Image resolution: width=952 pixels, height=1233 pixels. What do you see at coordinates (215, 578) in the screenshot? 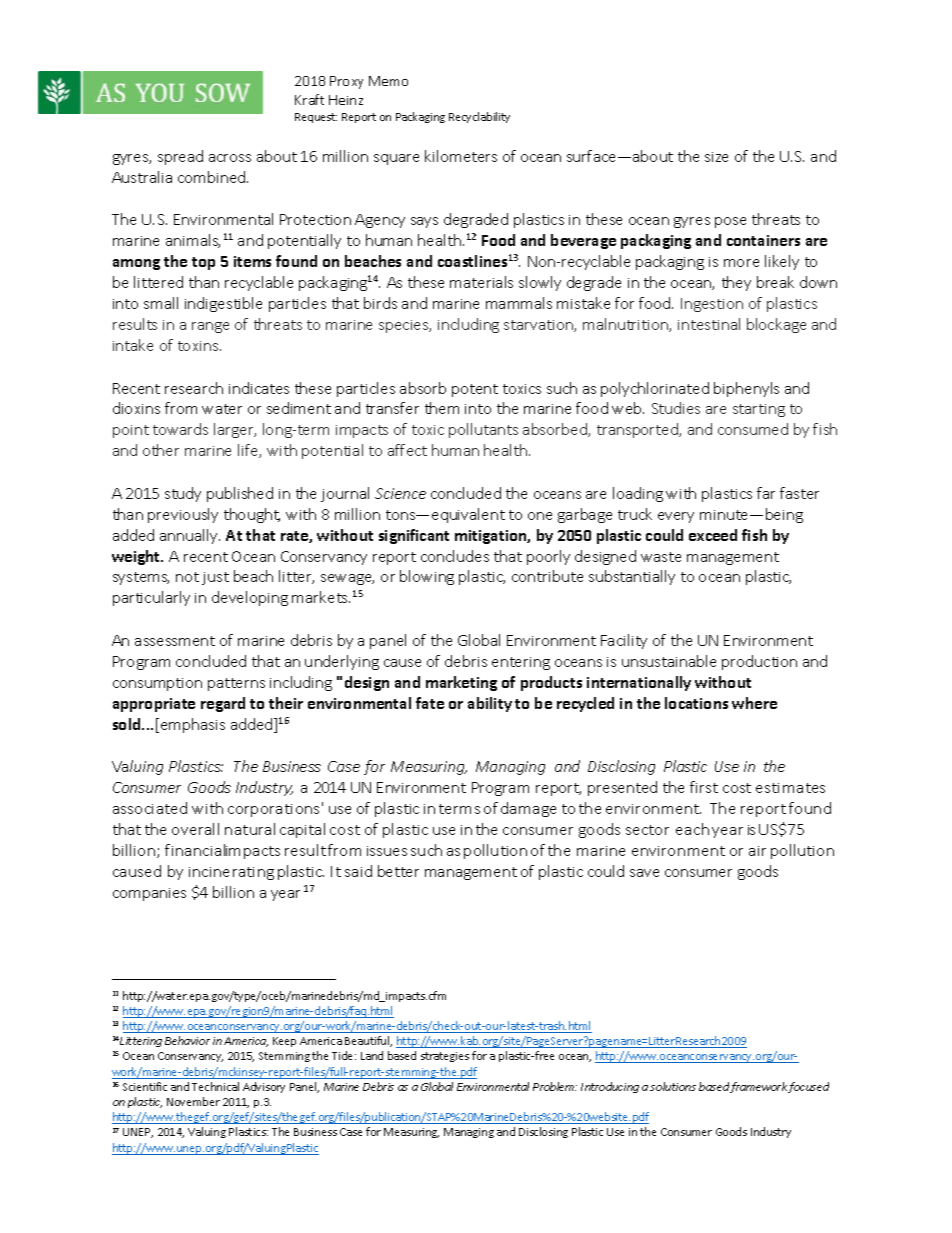
I see `just` at bounding box center [215, 578].
